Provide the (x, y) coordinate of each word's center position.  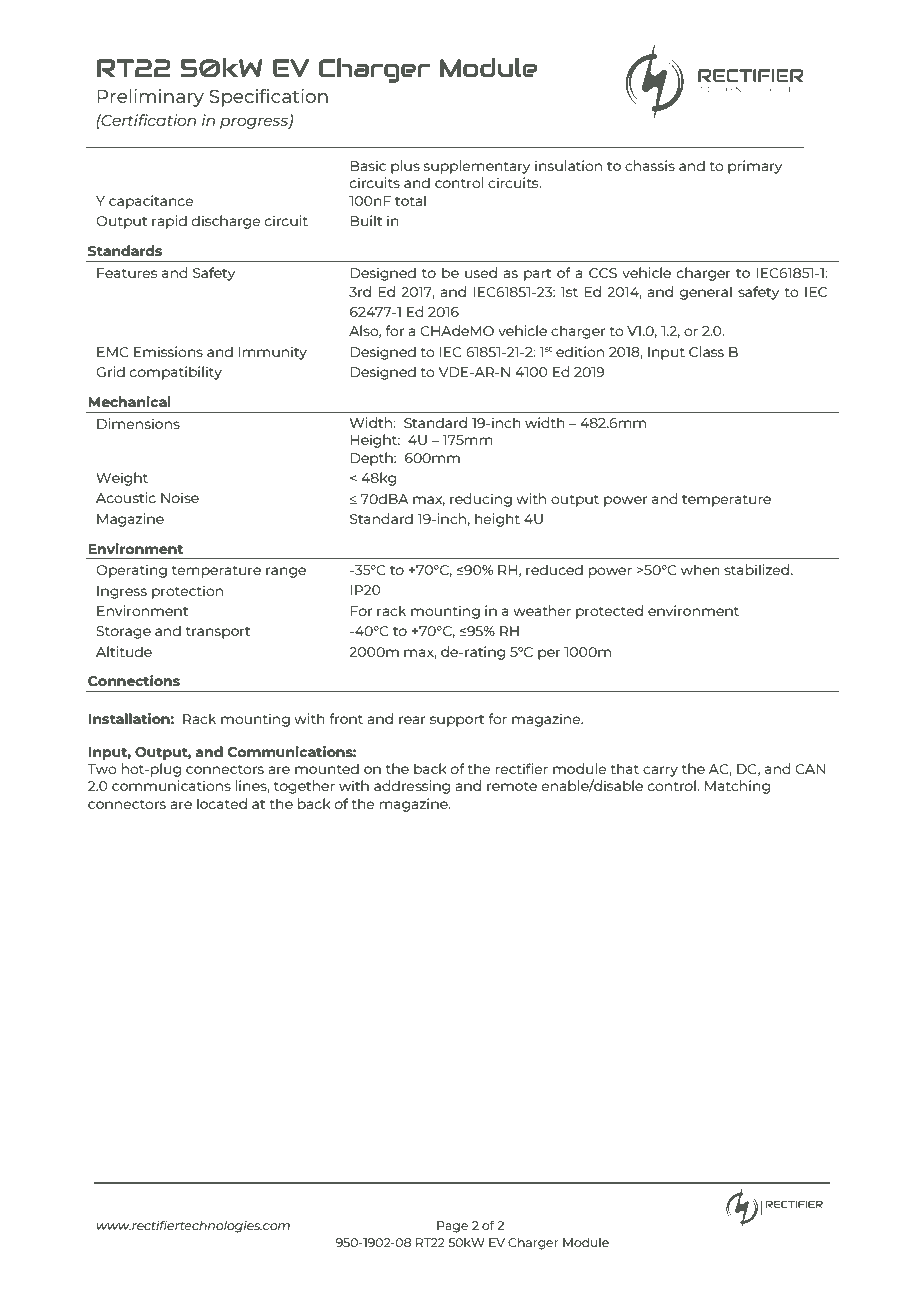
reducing (481, 500)
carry (660, 771)
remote (512, 786)
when (700, 569)
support (457, 721)
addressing (412, 787)
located (222, 803)
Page (452, 1227)
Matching (737, 787)
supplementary (477, 167)
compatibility (176, 373)
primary (755, 167)
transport (218, 633)
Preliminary (150, 98)
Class (706, 351)
